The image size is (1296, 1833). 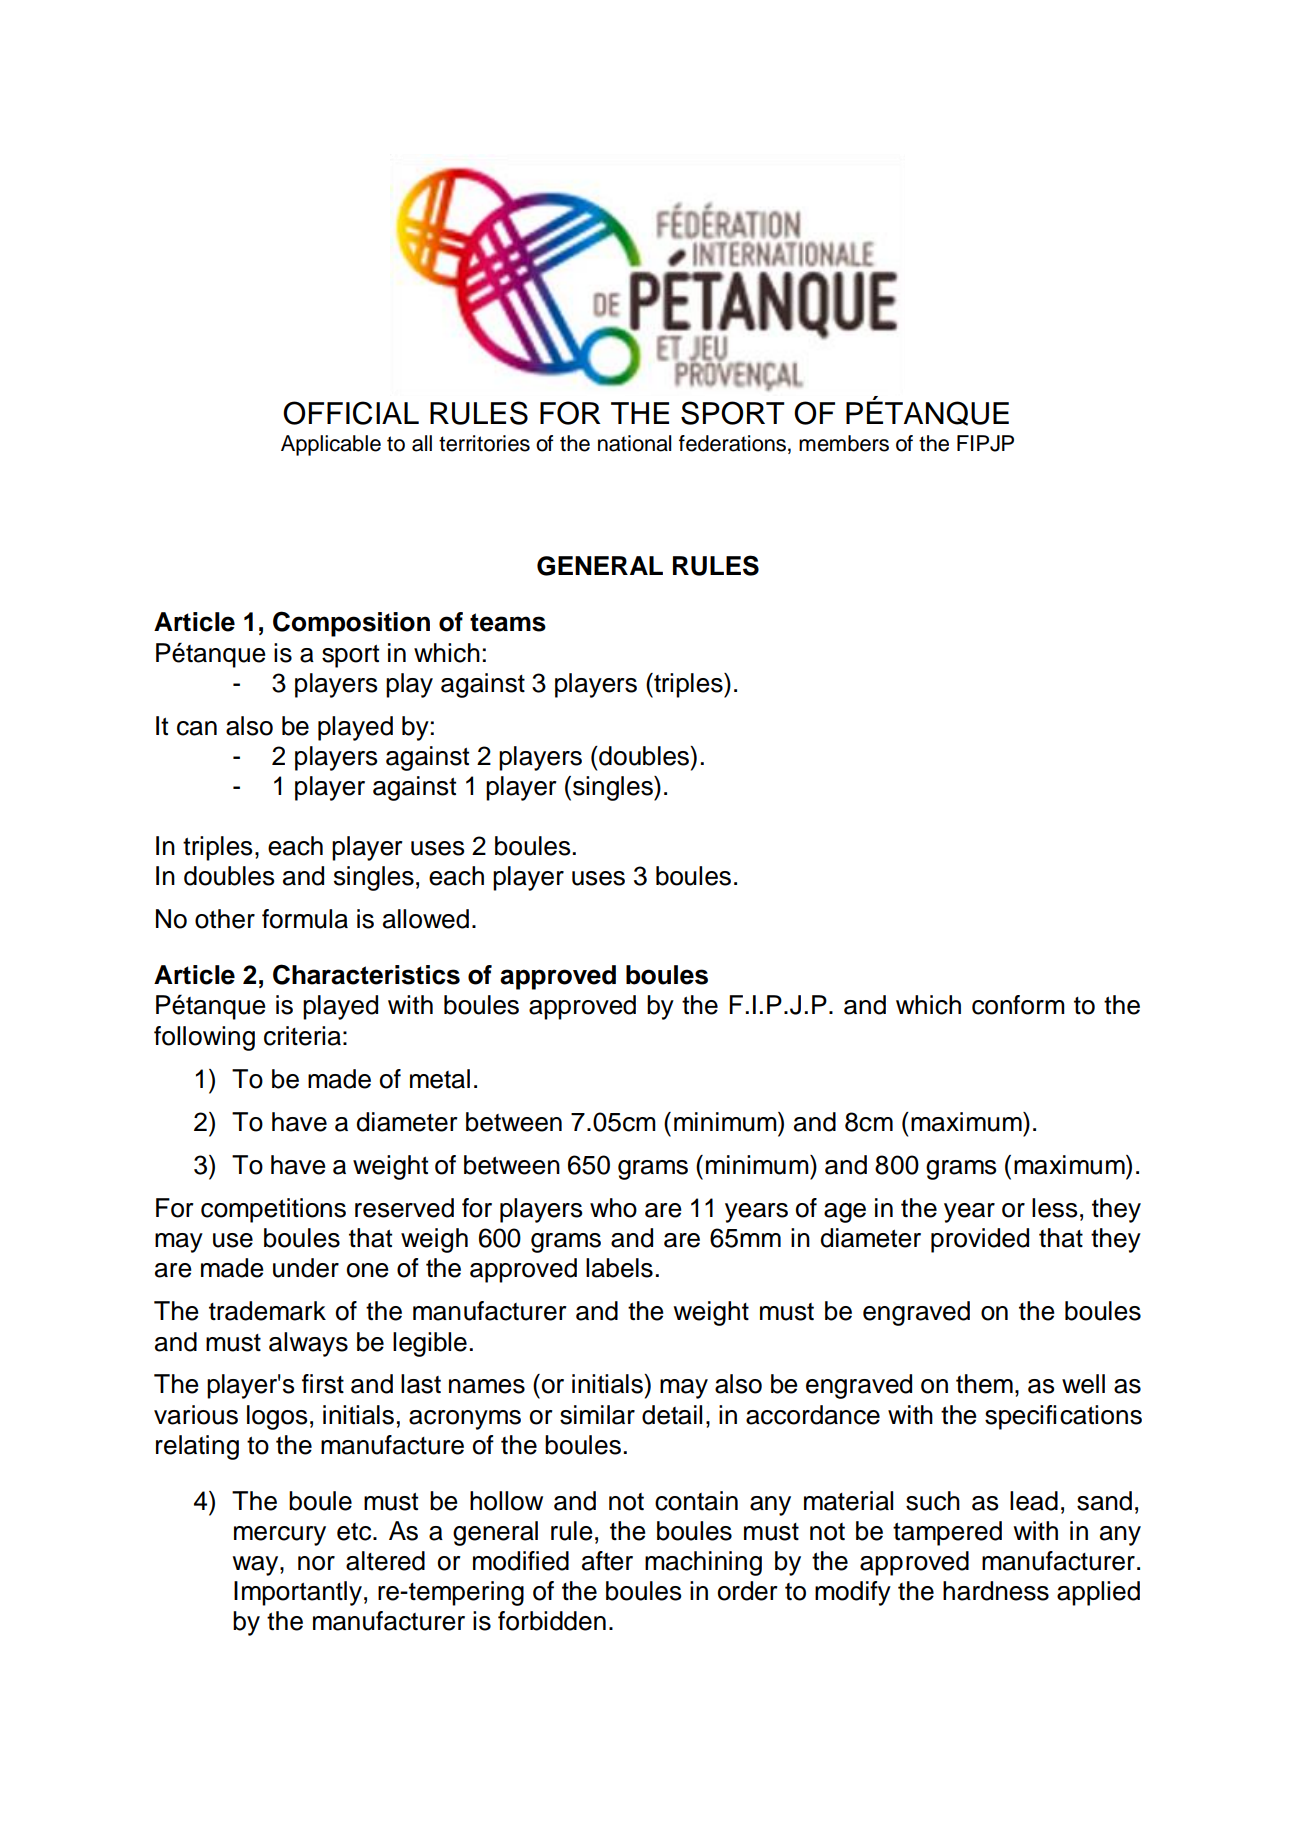 What do you see at coordinates (844, 443) in the document?
I see `members` at bounding box center [844, 443].
